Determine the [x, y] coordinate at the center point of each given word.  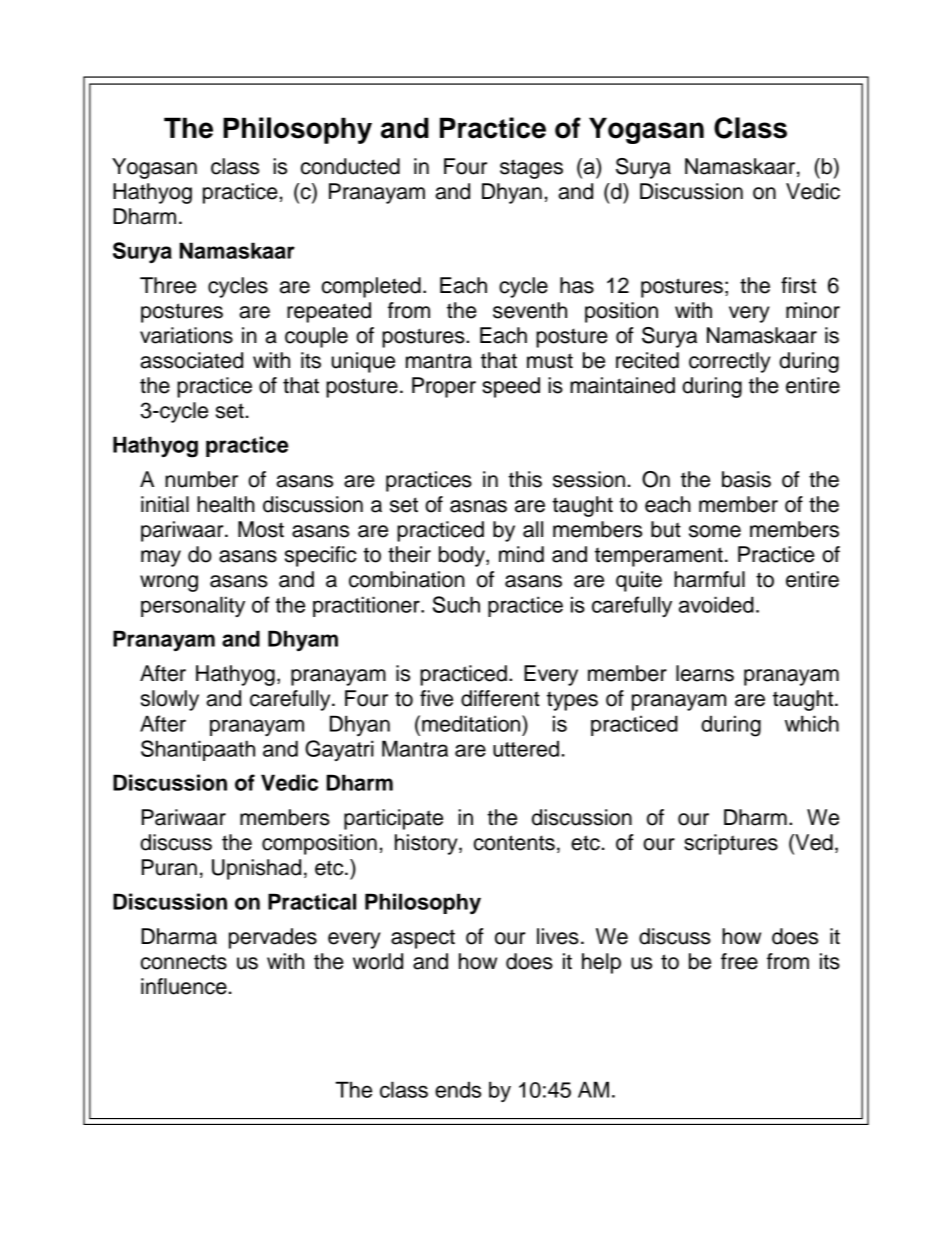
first [798, 285]
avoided [716, 604]
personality [193, 606]
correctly [730, 362]
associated [191, 360]
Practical [312, 901]
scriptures [731, 844]
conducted [350, 166]
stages [531, 169]
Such [456, 604]
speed [511, 387]
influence [184, 986]
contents [514, 843]
